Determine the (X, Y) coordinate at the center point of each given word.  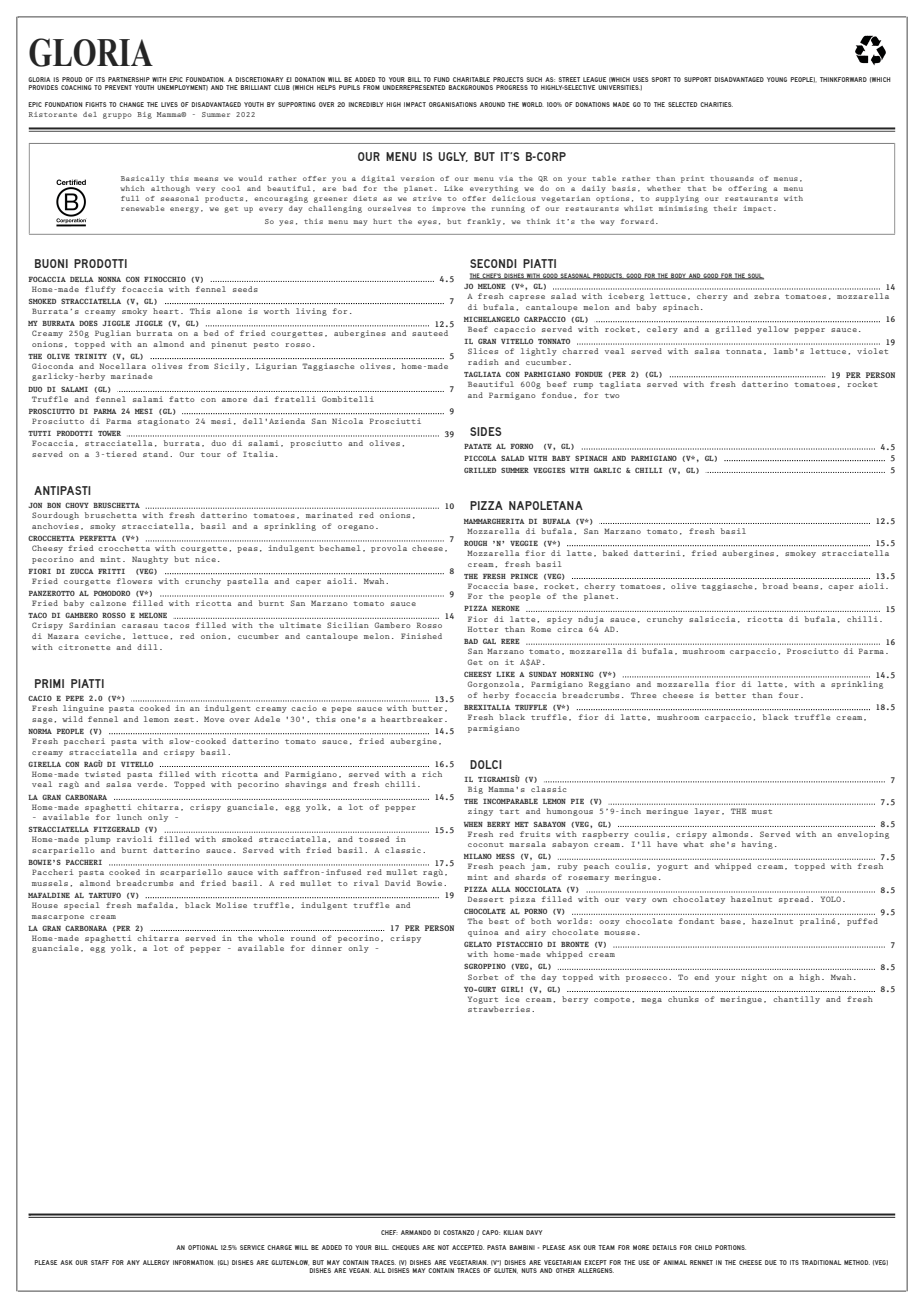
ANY (133, 1262)
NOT (443, 1247)
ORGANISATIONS (453, 104)
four (789, 695)
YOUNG (777, 79)
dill (147, 647)
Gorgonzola (494, 685)
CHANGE (131, 104)
